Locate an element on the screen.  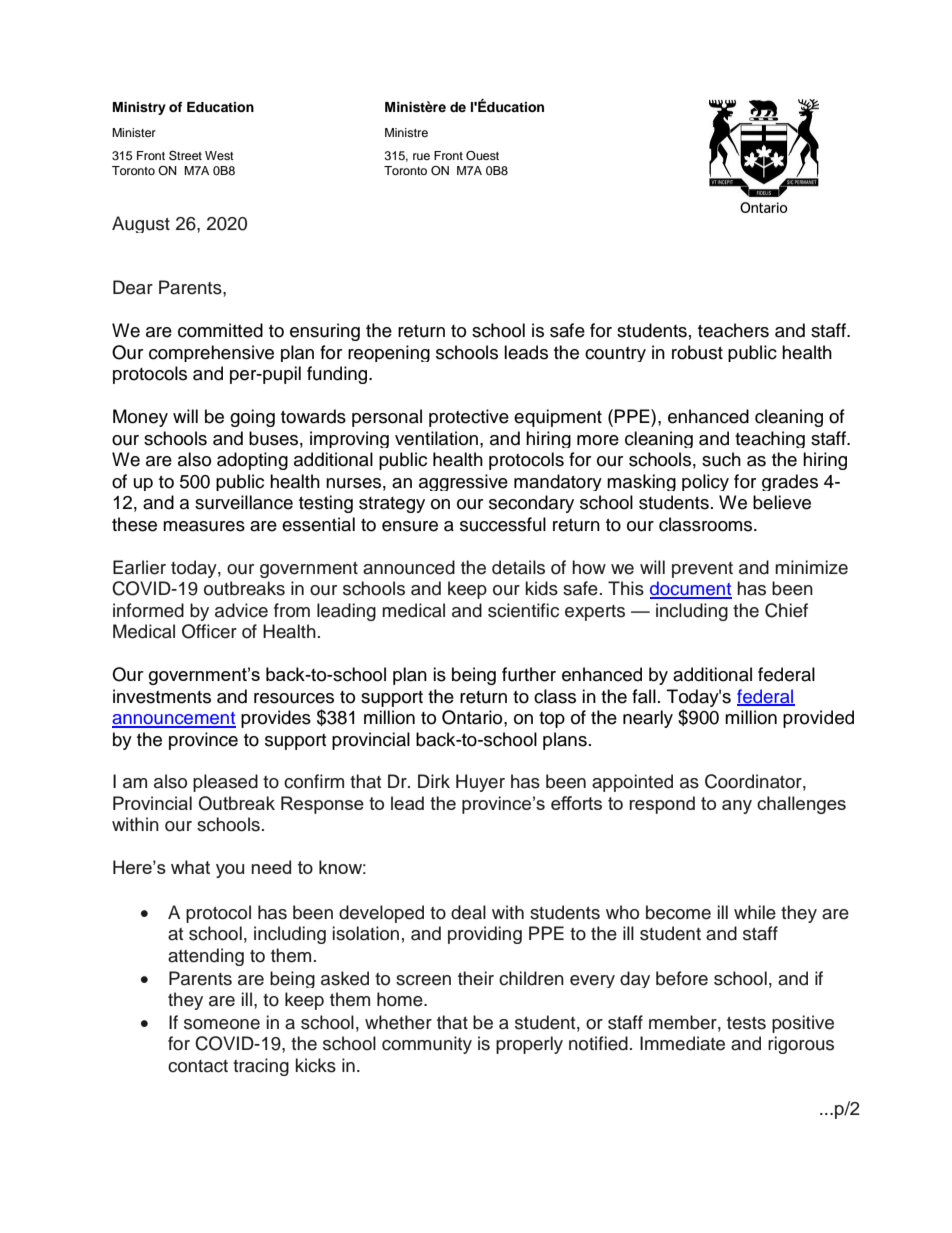
someone is located at coordinates (222, 1024).
